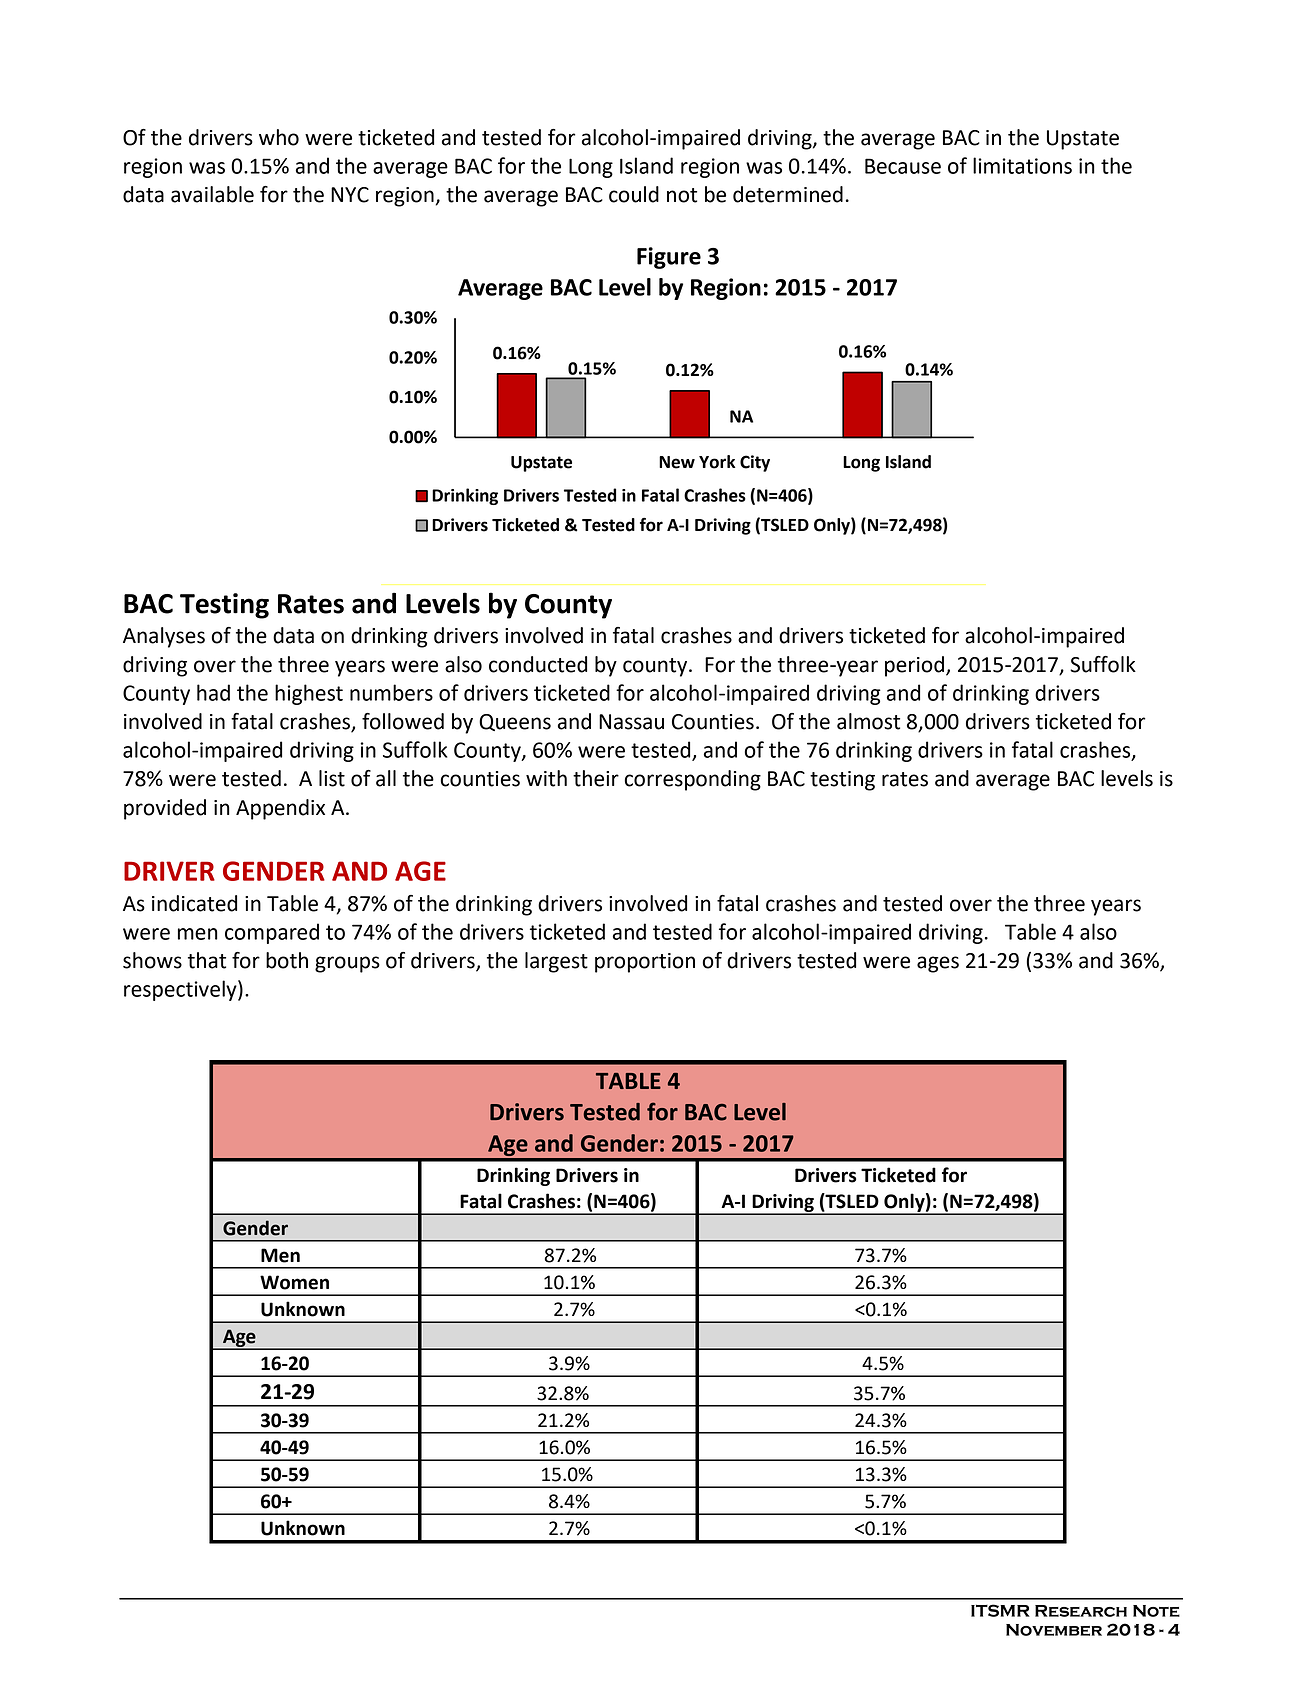 This page has height=1685, width=1302. What do you see at coordinates (631, 722) in the page?
I see `Nassau` at bounding box center [631, 722].
